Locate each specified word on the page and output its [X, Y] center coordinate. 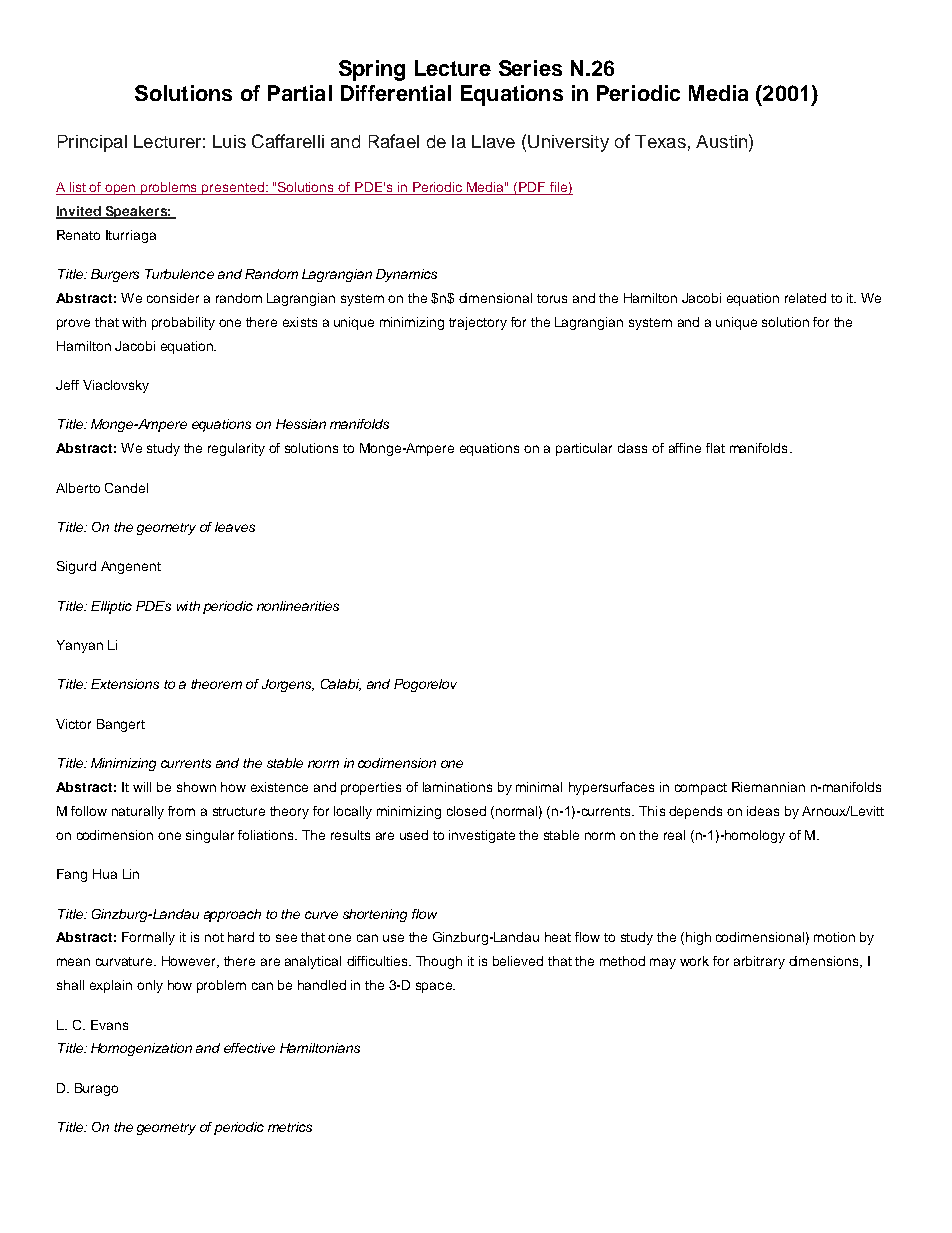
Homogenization [141, 1049]
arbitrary [759, 962]
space [435, 987]
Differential [396, 93]
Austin [721, 141]
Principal [92, 143]
